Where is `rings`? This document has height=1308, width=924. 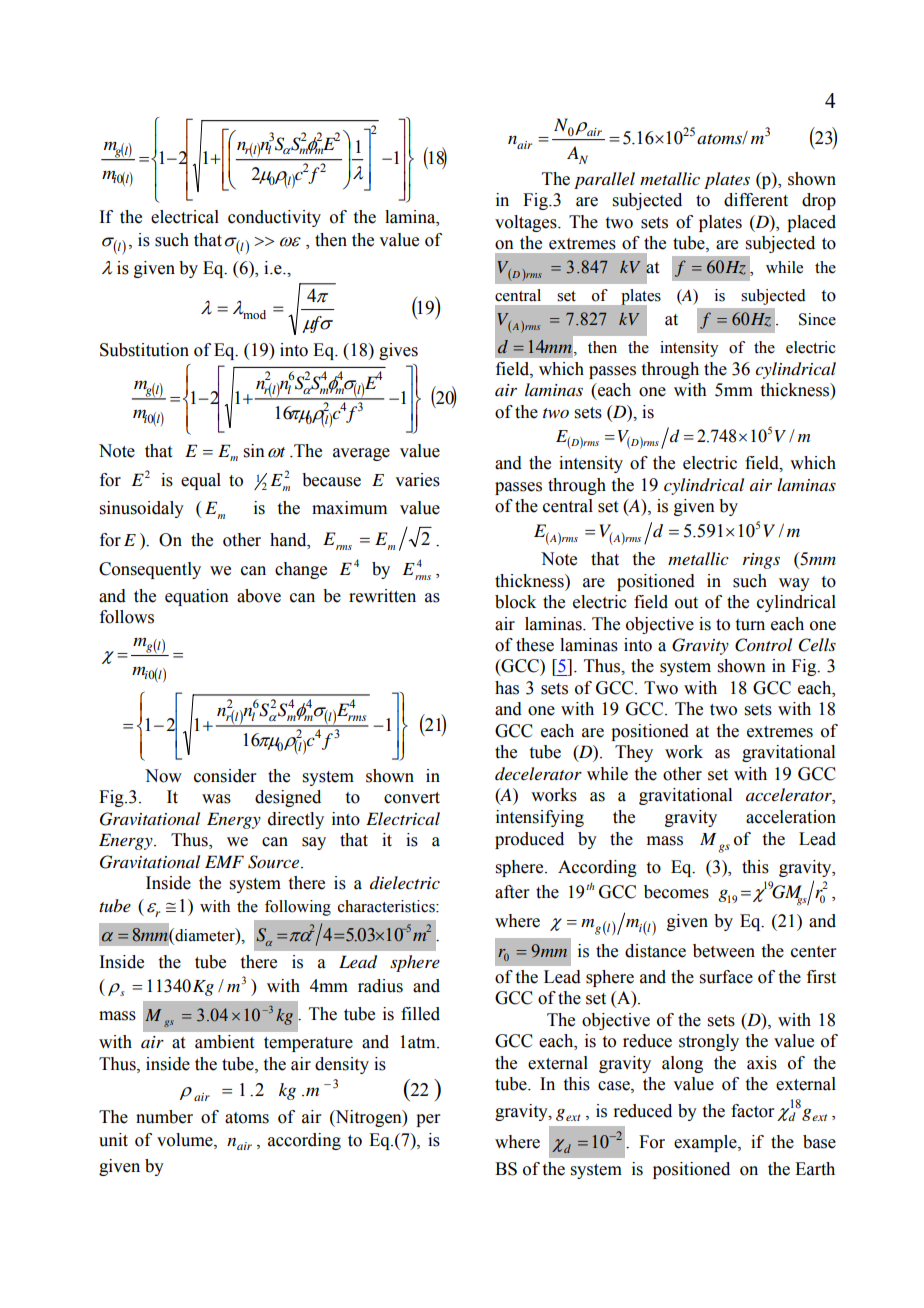 rings is located at coordinates (761, 561).
